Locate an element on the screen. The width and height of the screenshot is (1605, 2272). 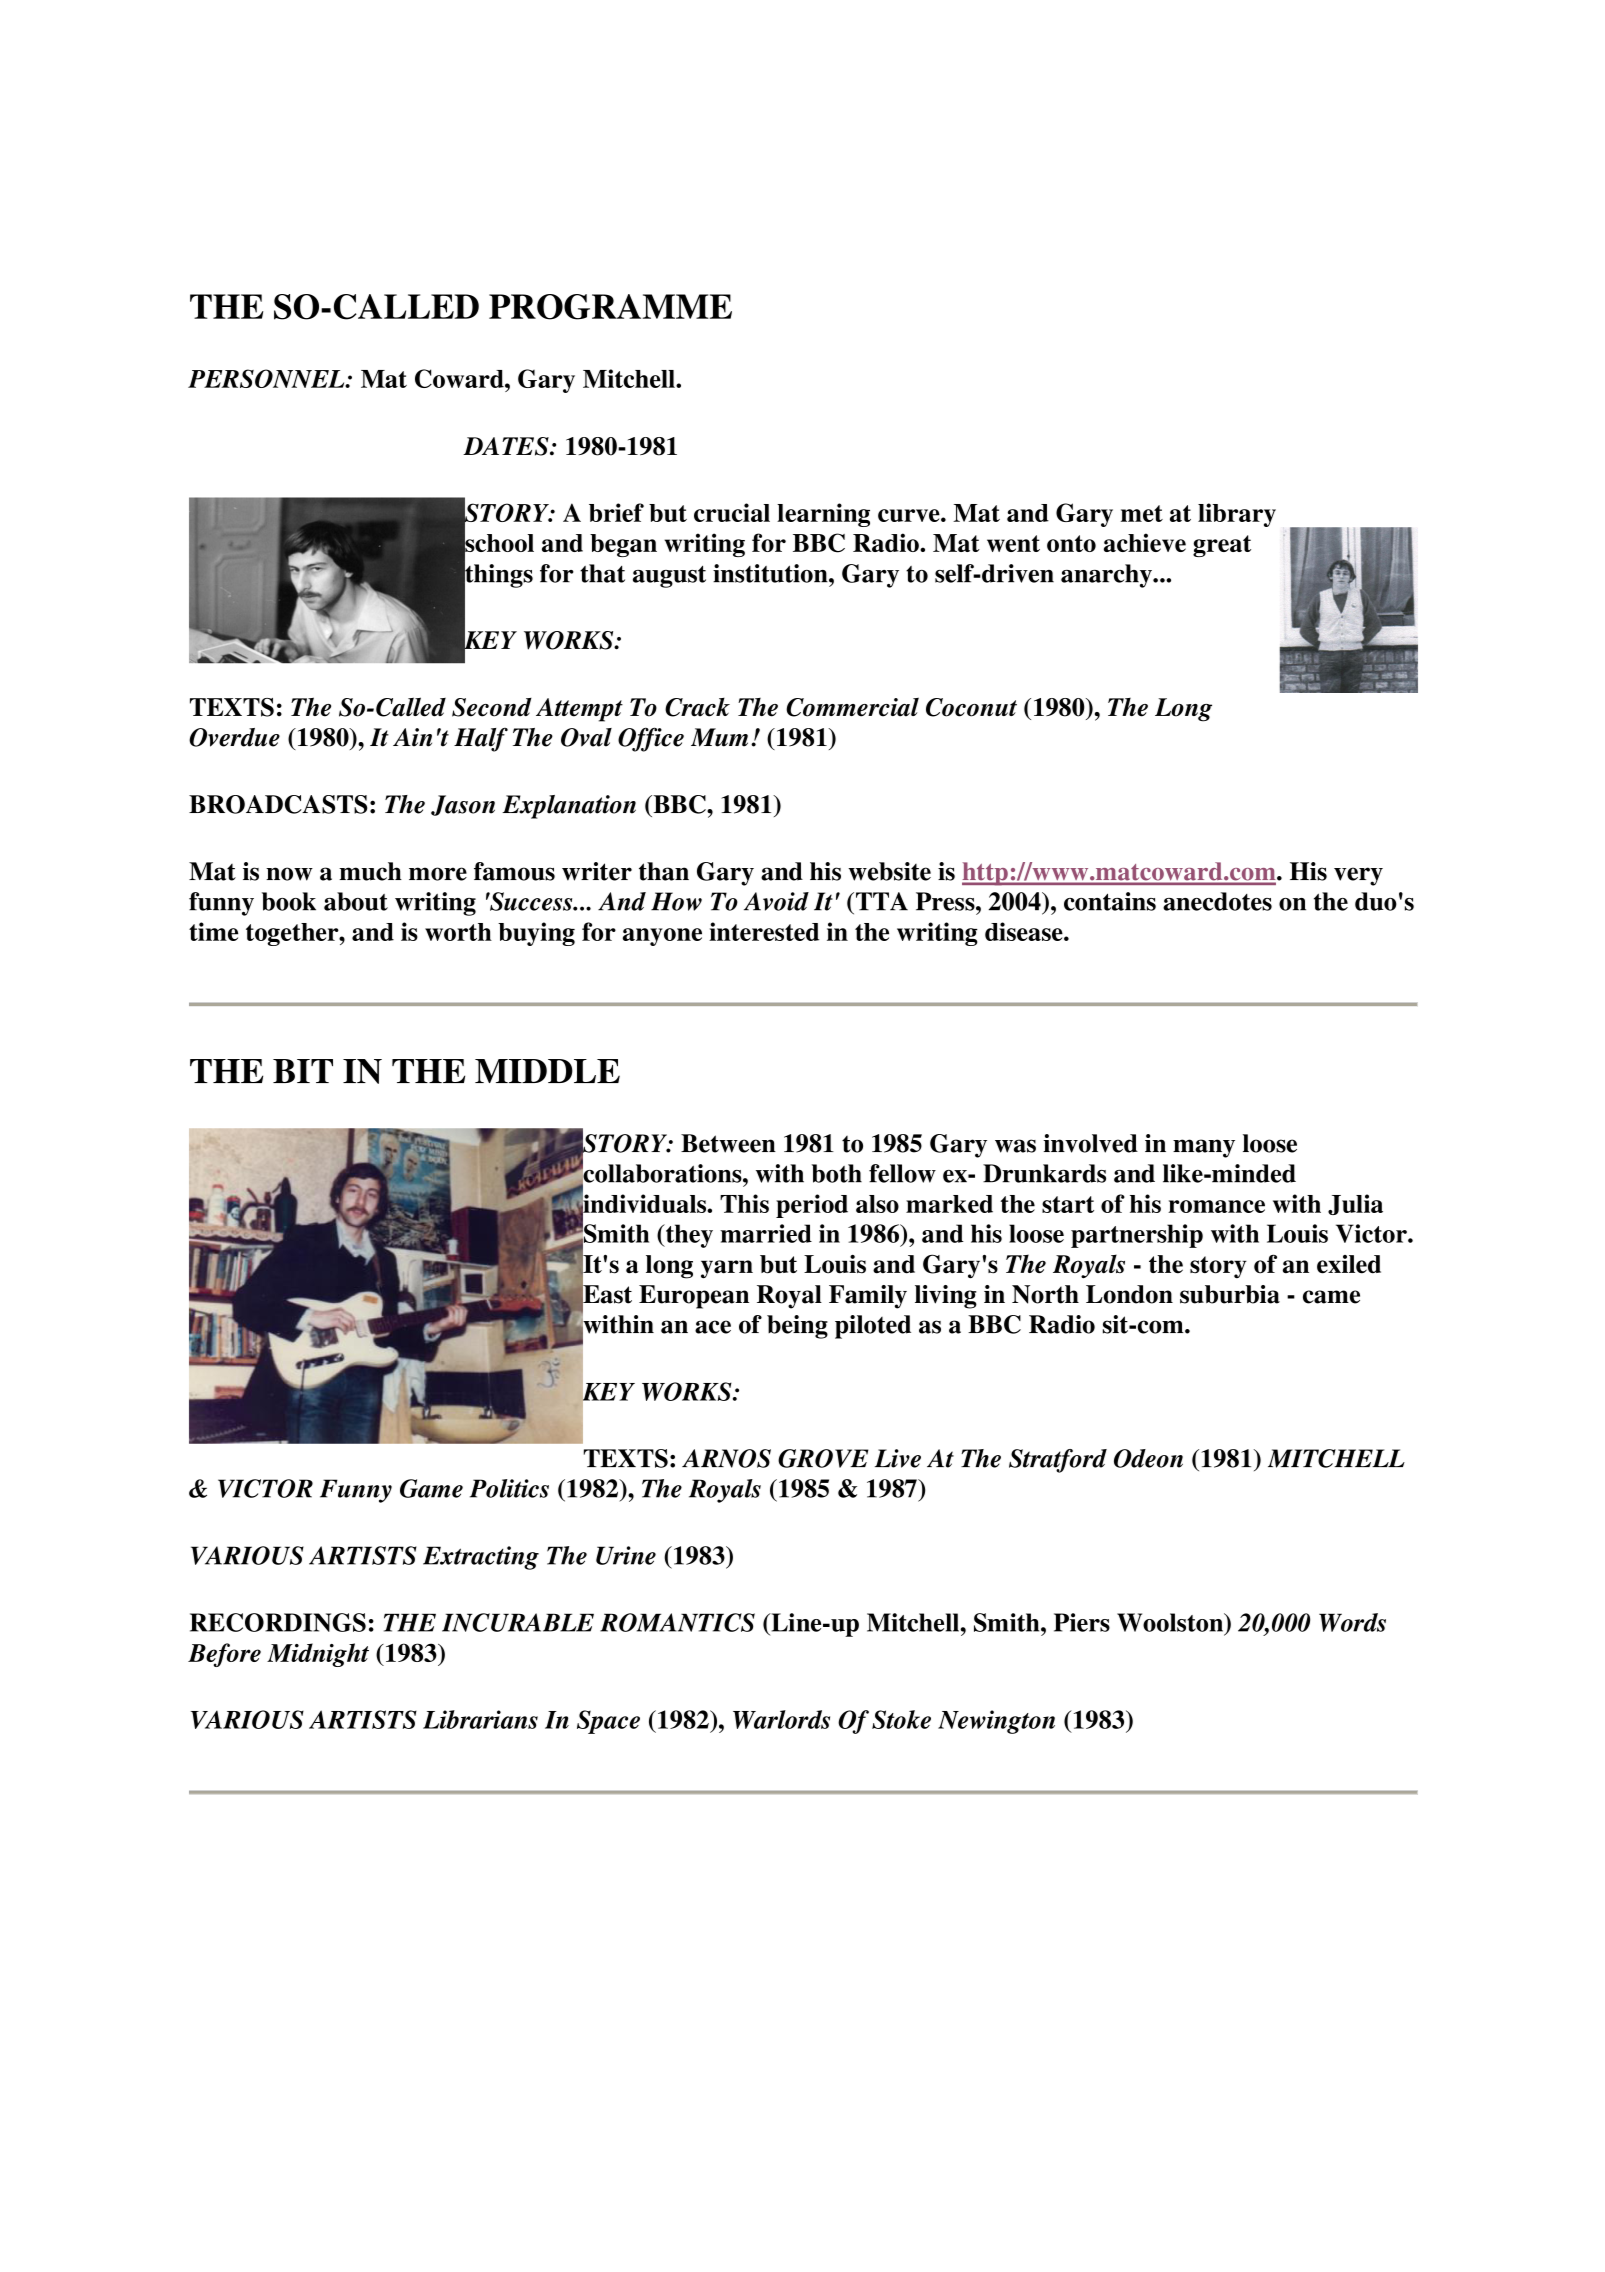
Warlords is located at coordinates (781, 1719).
